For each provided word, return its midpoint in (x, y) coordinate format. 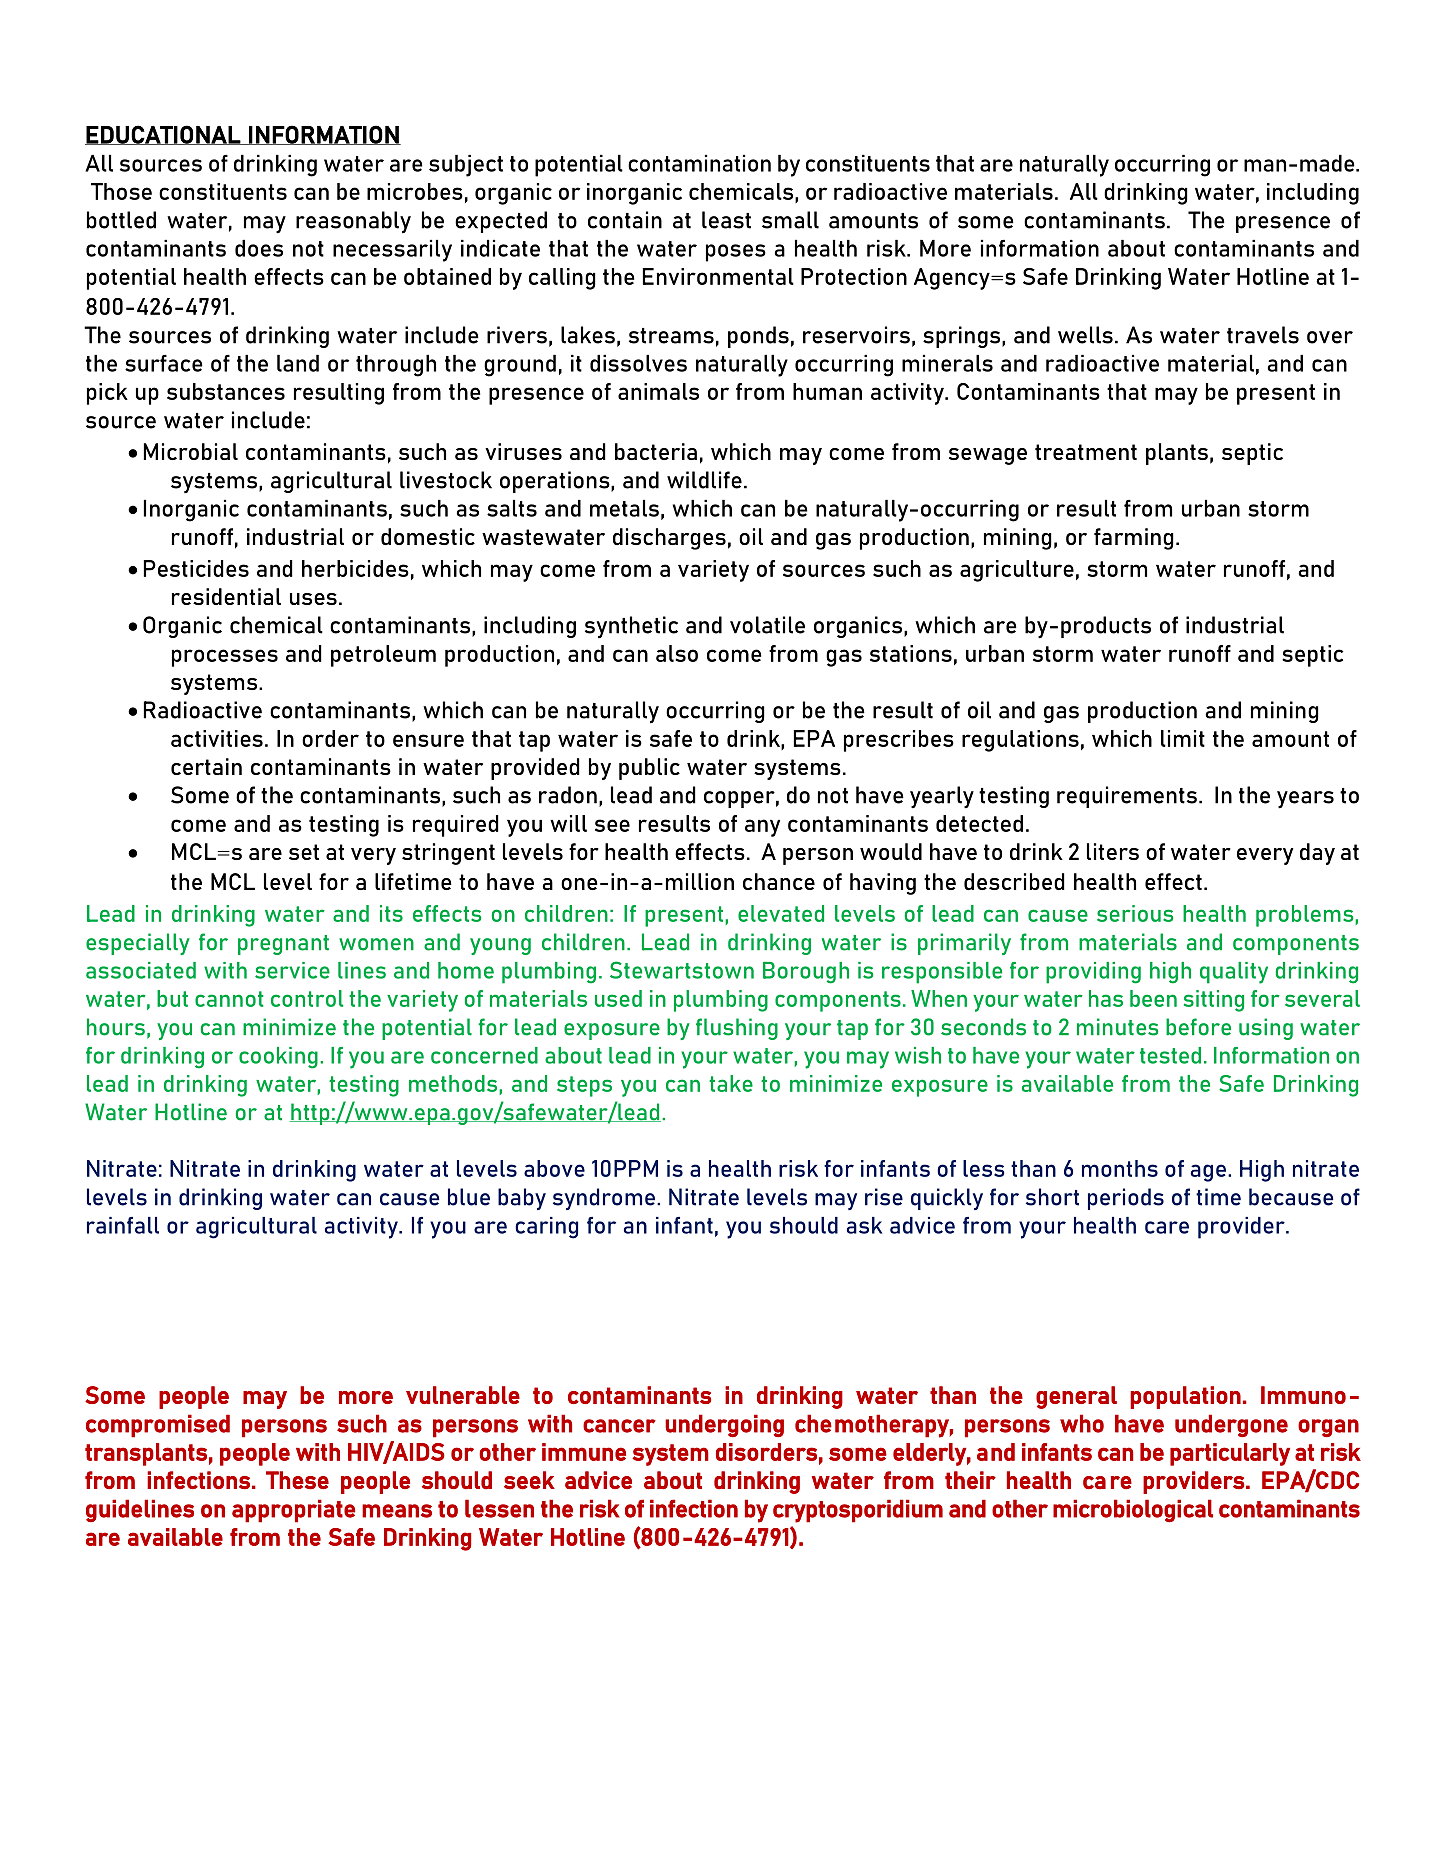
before (1198, 1027)
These (297, 1480)
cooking (278, 1058)
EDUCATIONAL (163, 135)
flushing (737, 1029)
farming (1134, 539)
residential (226, 596)
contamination (699, 163)
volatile (767, 625)
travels (1263, 335)
